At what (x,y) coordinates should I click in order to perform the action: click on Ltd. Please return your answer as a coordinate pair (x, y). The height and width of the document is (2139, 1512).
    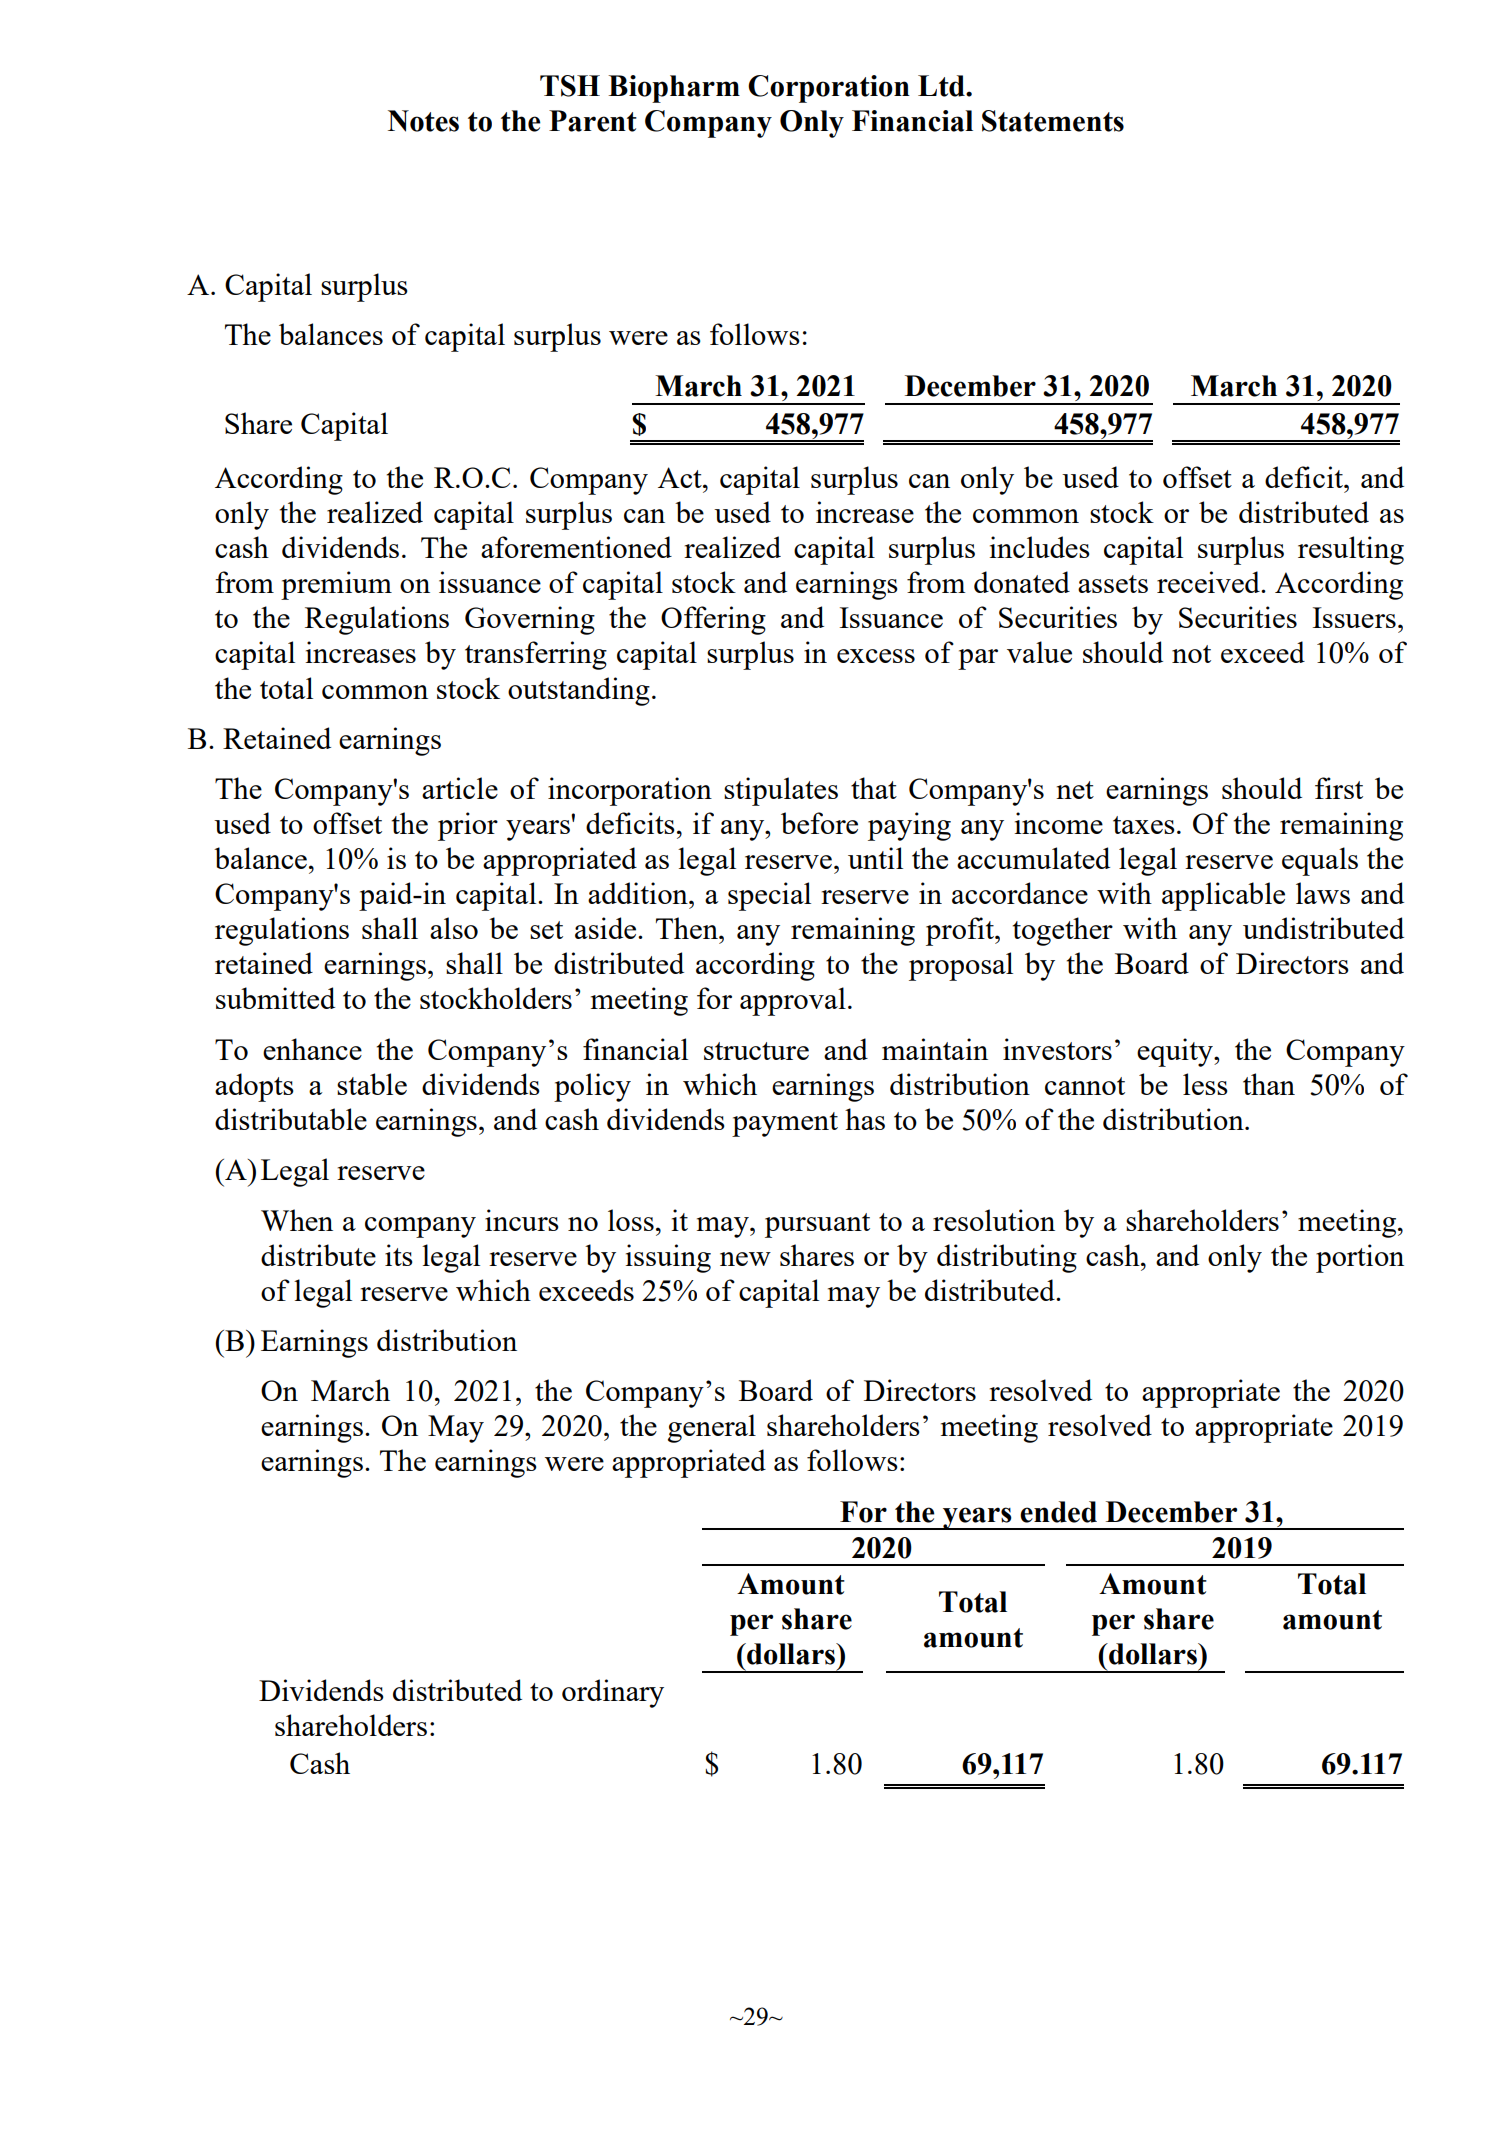
    Looking at the image, I should click on (942, 86).
